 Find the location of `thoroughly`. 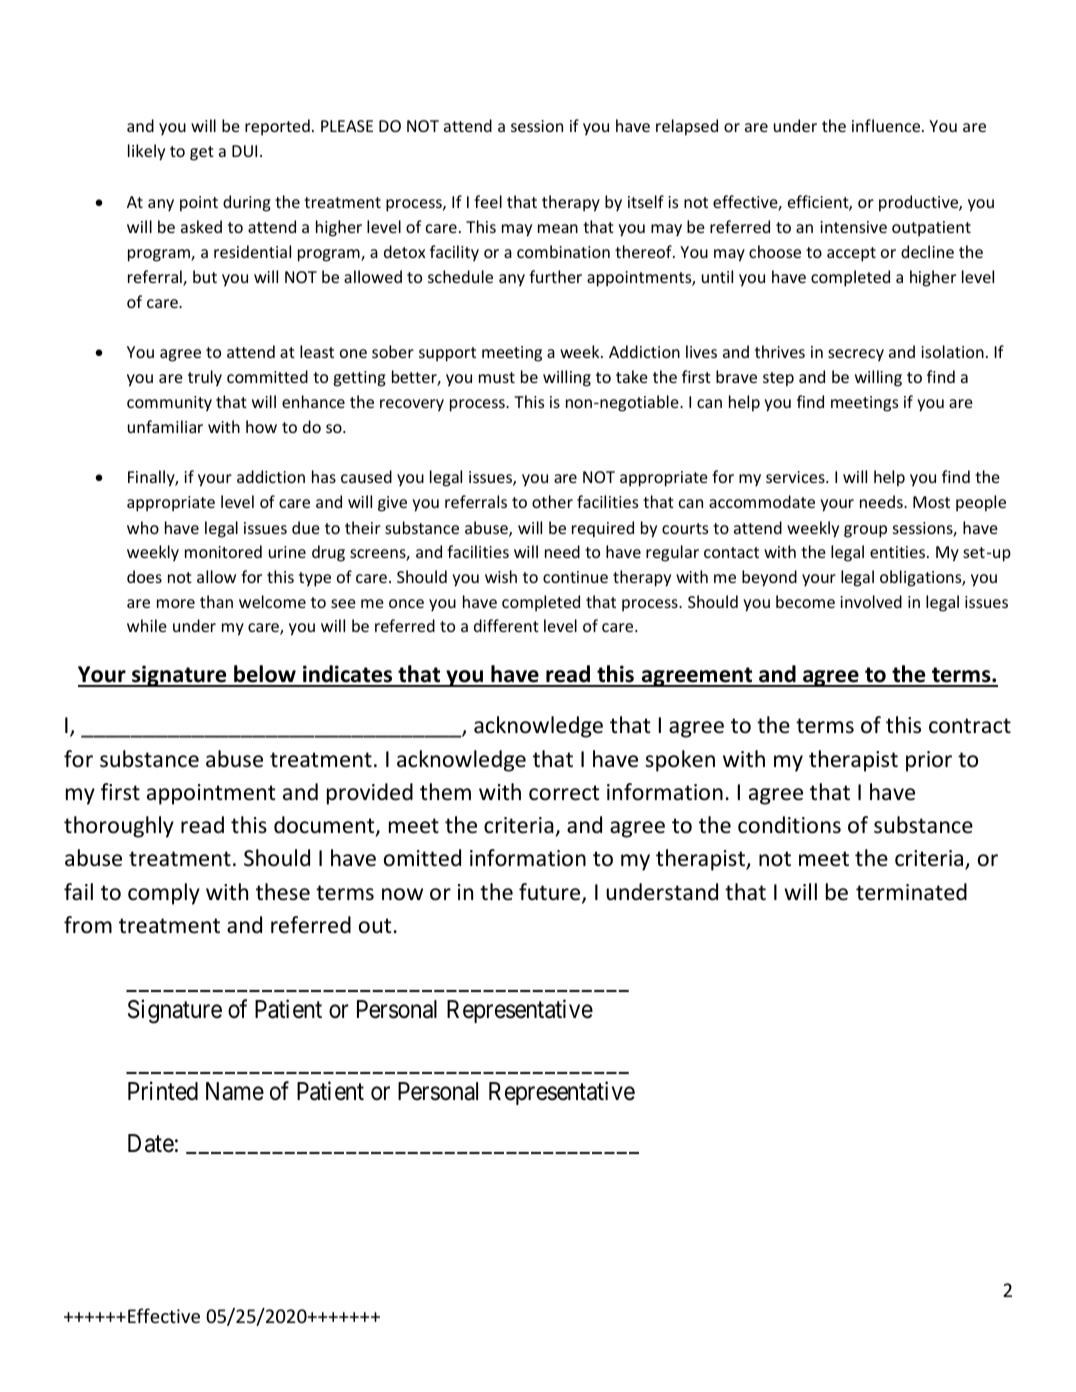

thoroughly is located at coordinates (119, 827).
